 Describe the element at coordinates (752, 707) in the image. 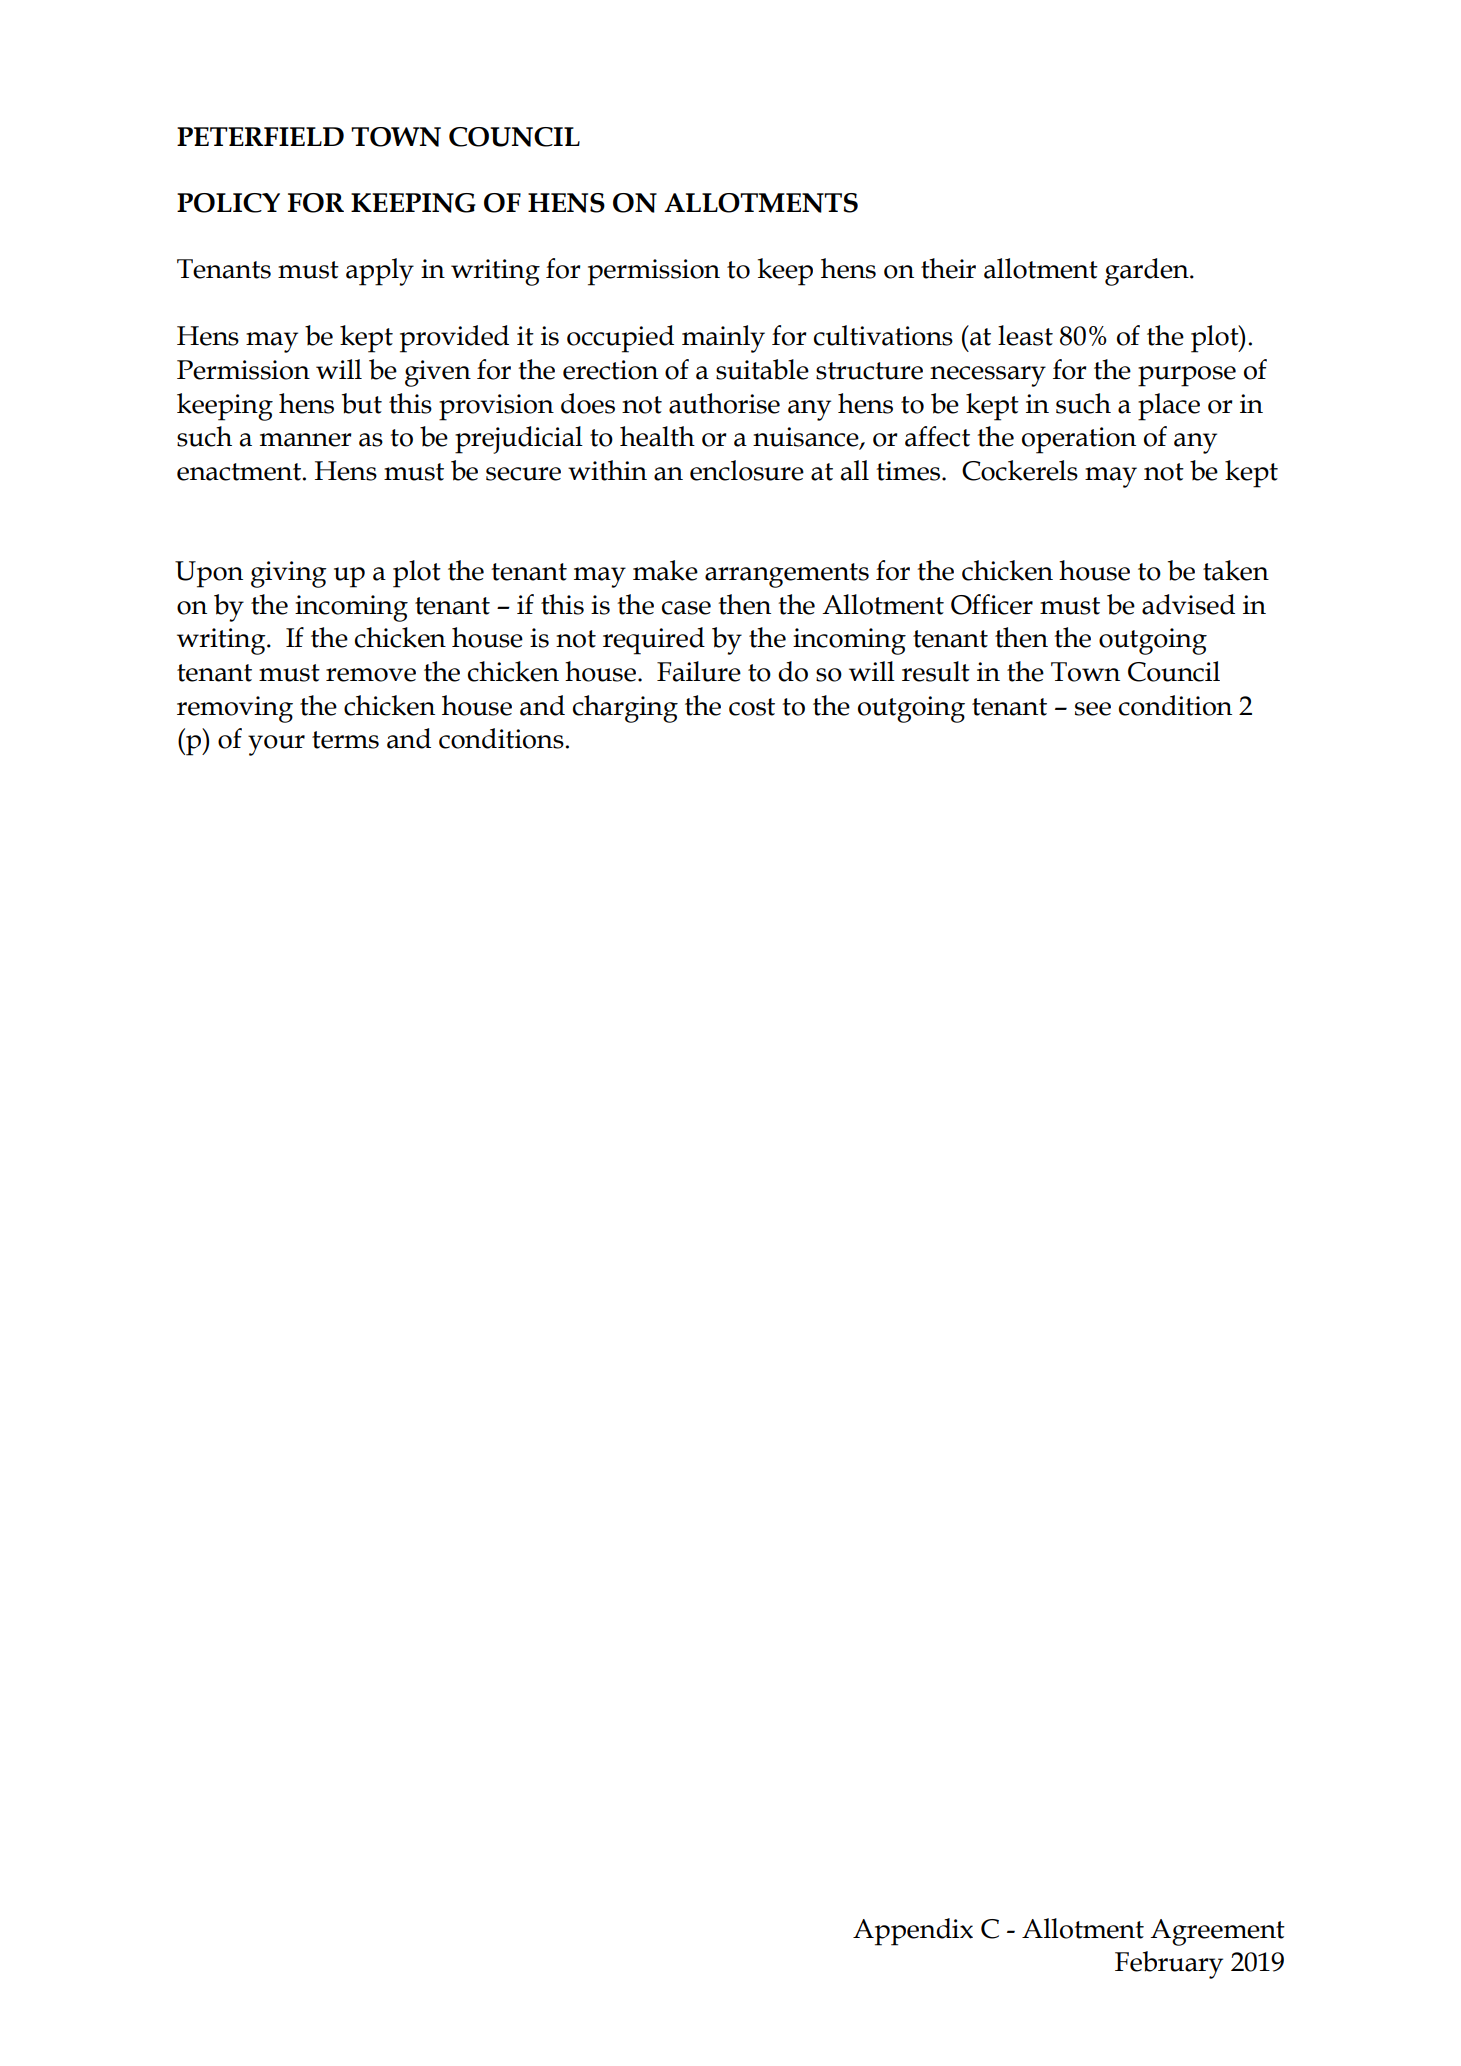

I see `cost` at that location.
